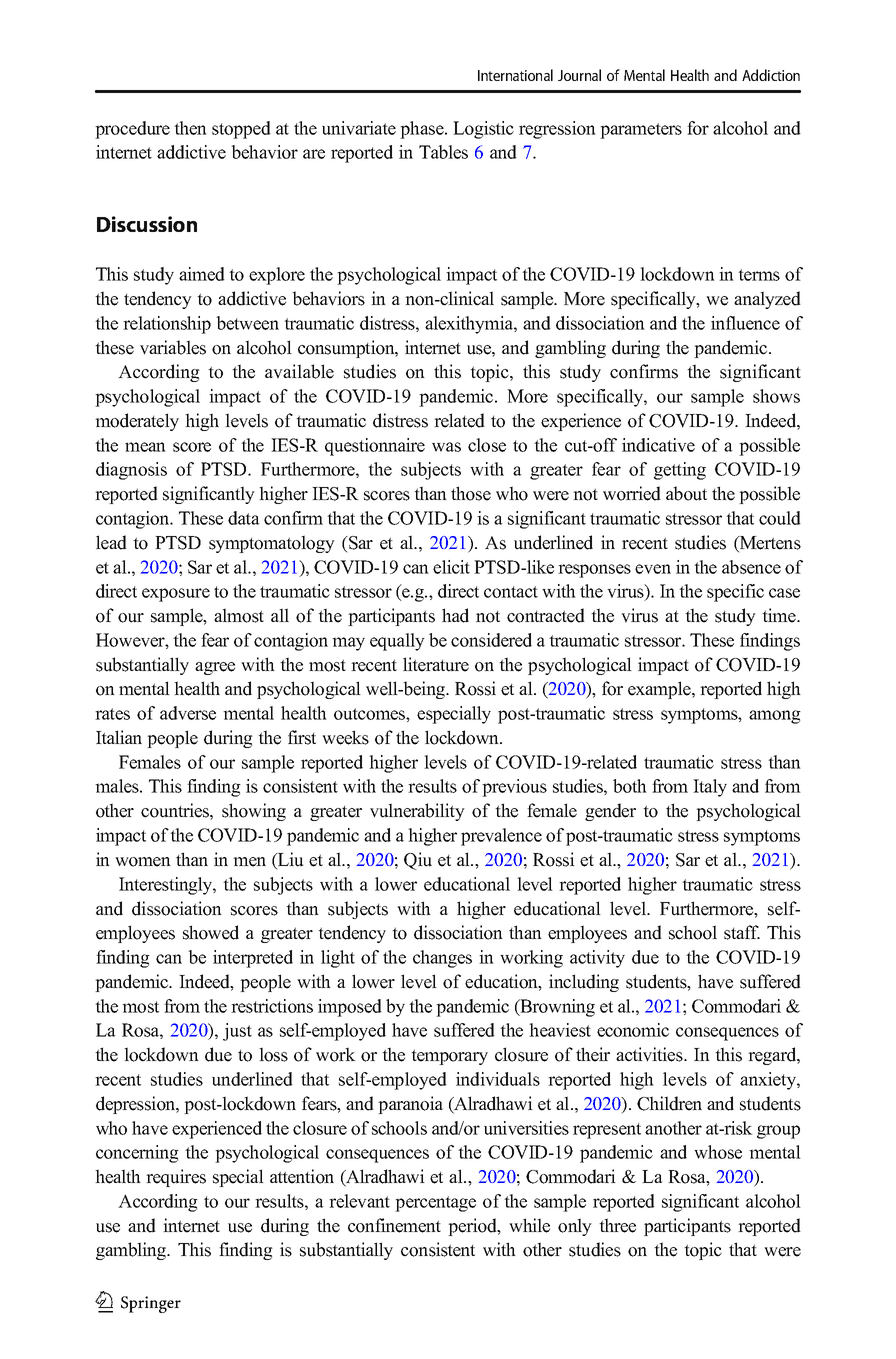 Image resolution: width=896 pixels, height=1359 pixels. I want to click on requires, so click(176, 1178).
